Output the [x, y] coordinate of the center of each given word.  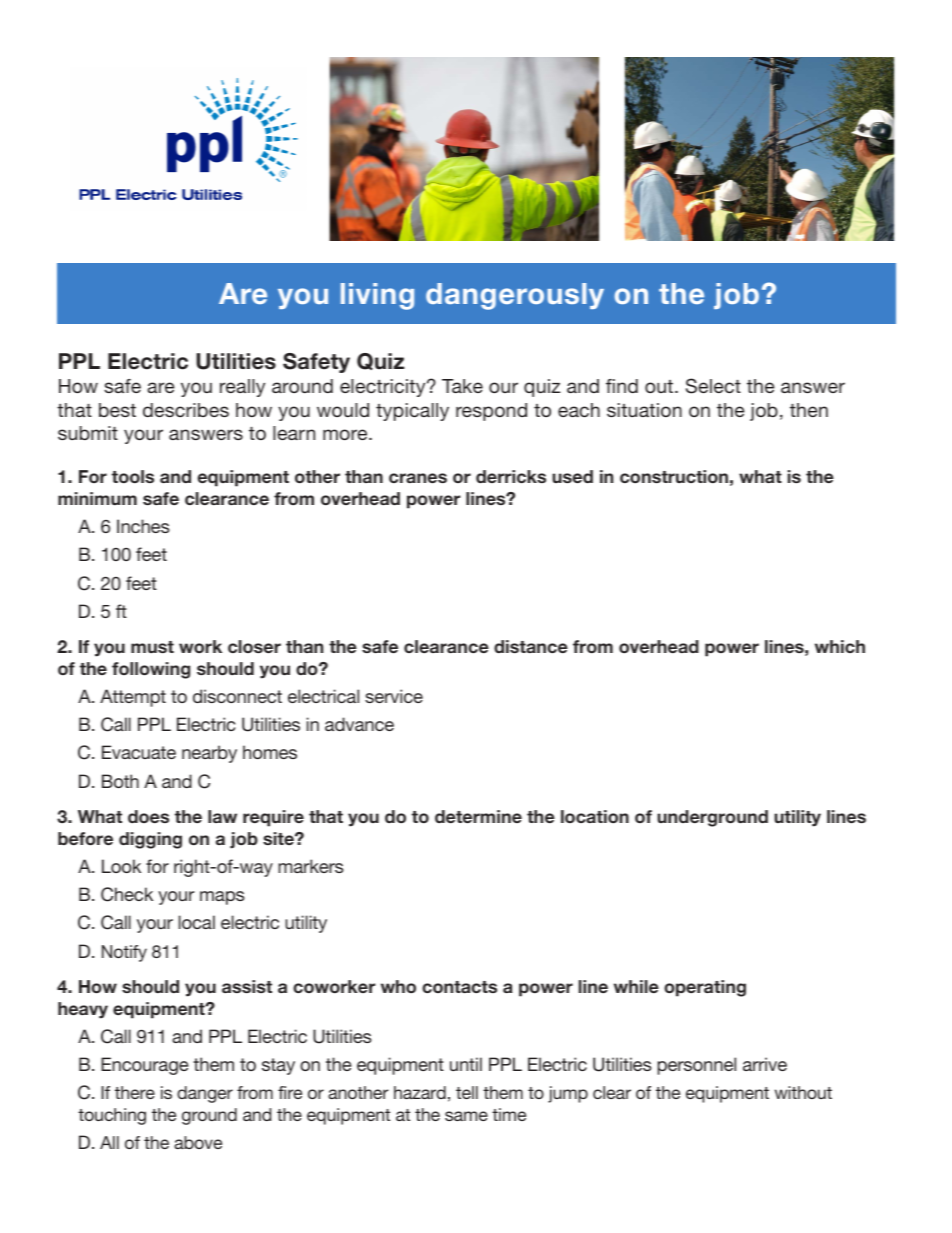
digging [150, 840]
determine [478, 816]
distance [531, 646]
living [377, 296]
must [152, 647]
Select [713, 386]
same [466, 1116]
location [595, 816]
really [242, 388]
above [198, 1142]
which [840, 646]
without [803, 1092]
